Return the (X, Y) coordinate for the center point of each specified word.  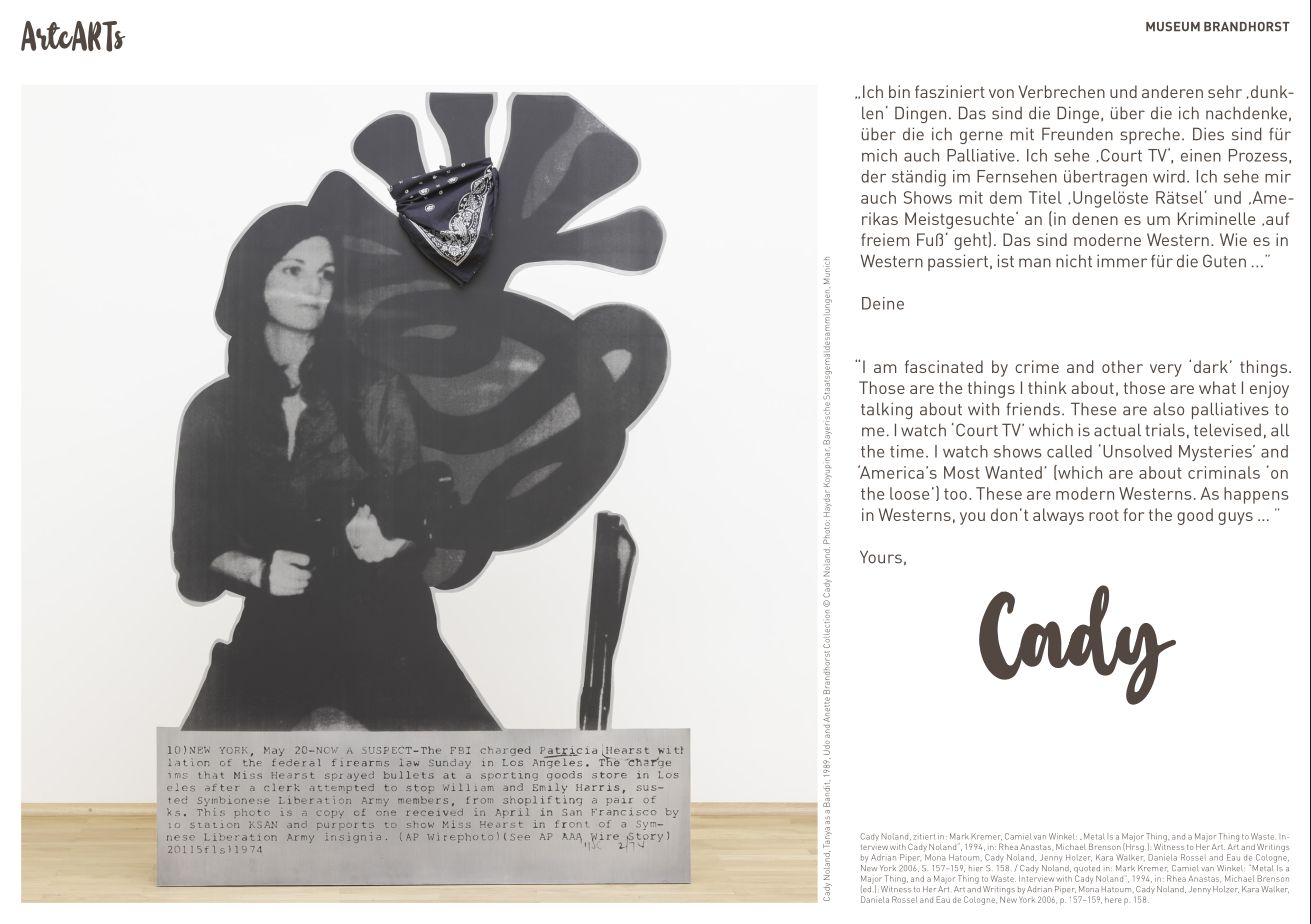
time (907, 451)
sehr (1225, 91)
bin (899, 91)
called (1069, 451)
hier (976, 868)
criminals (1224, 472)
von (1001, 93)
